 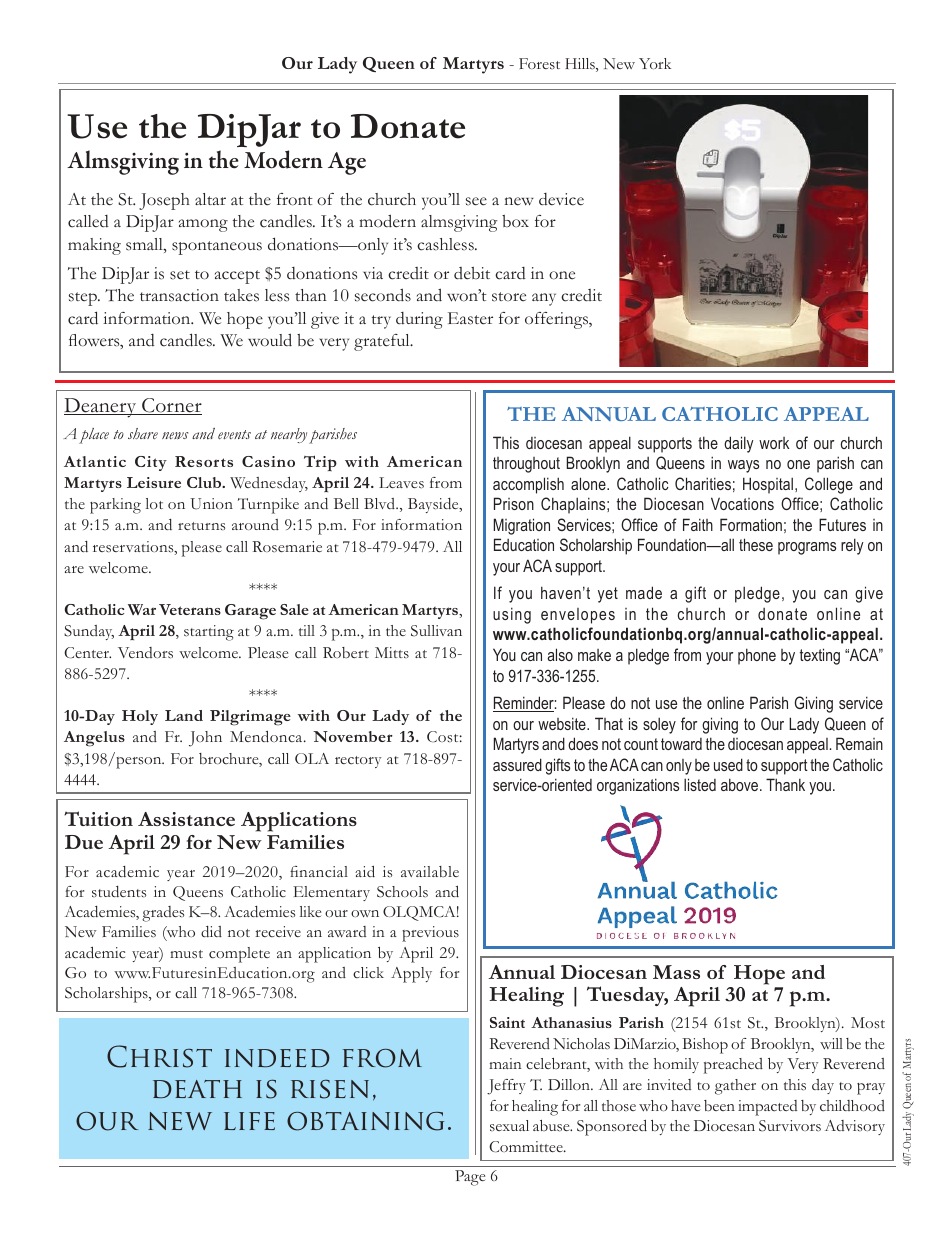 I want to click on assured, so click(x=517, y=764).
